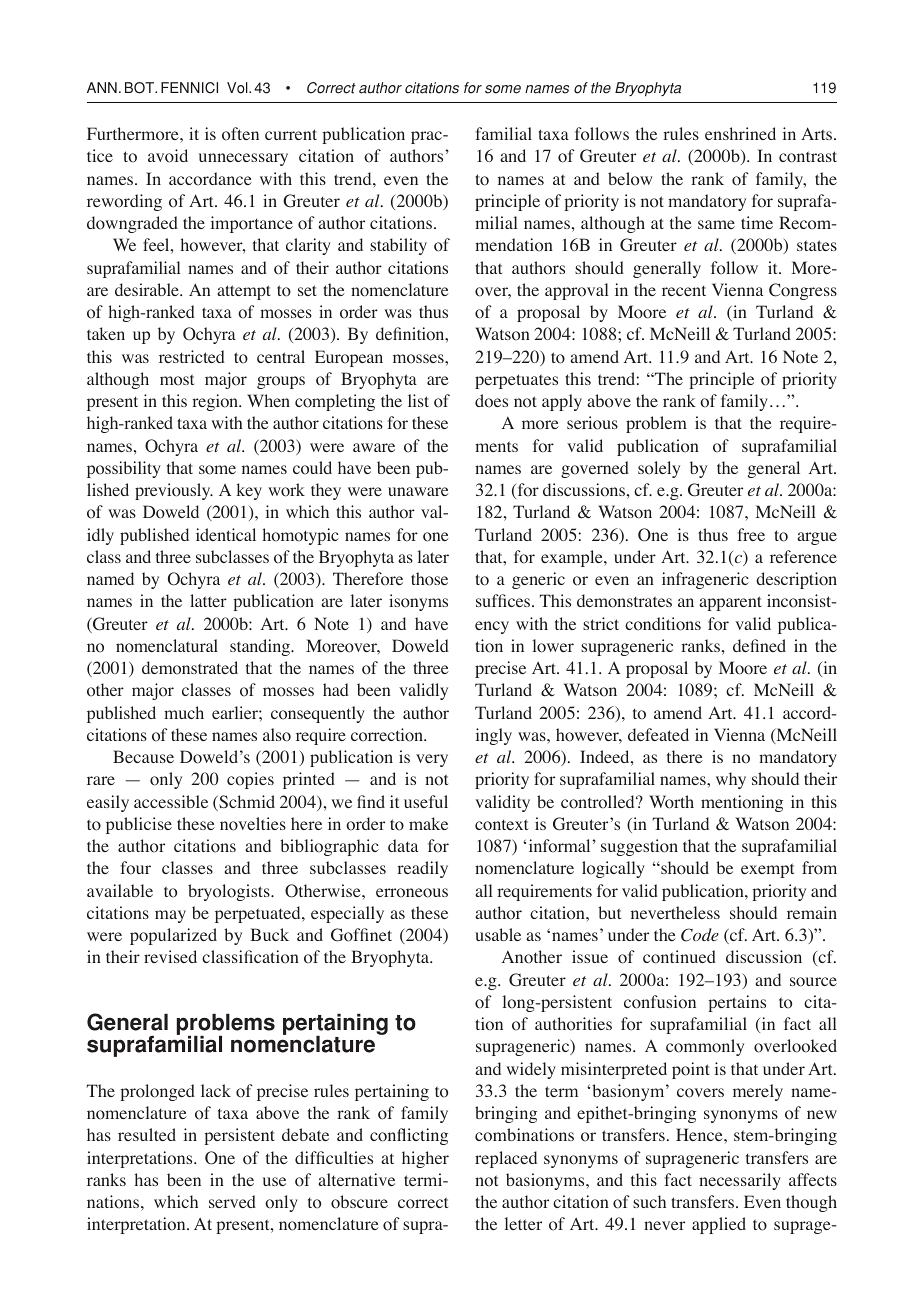 This page has height=1314, width=924. I want to click on exempt, so click(767, 870).
